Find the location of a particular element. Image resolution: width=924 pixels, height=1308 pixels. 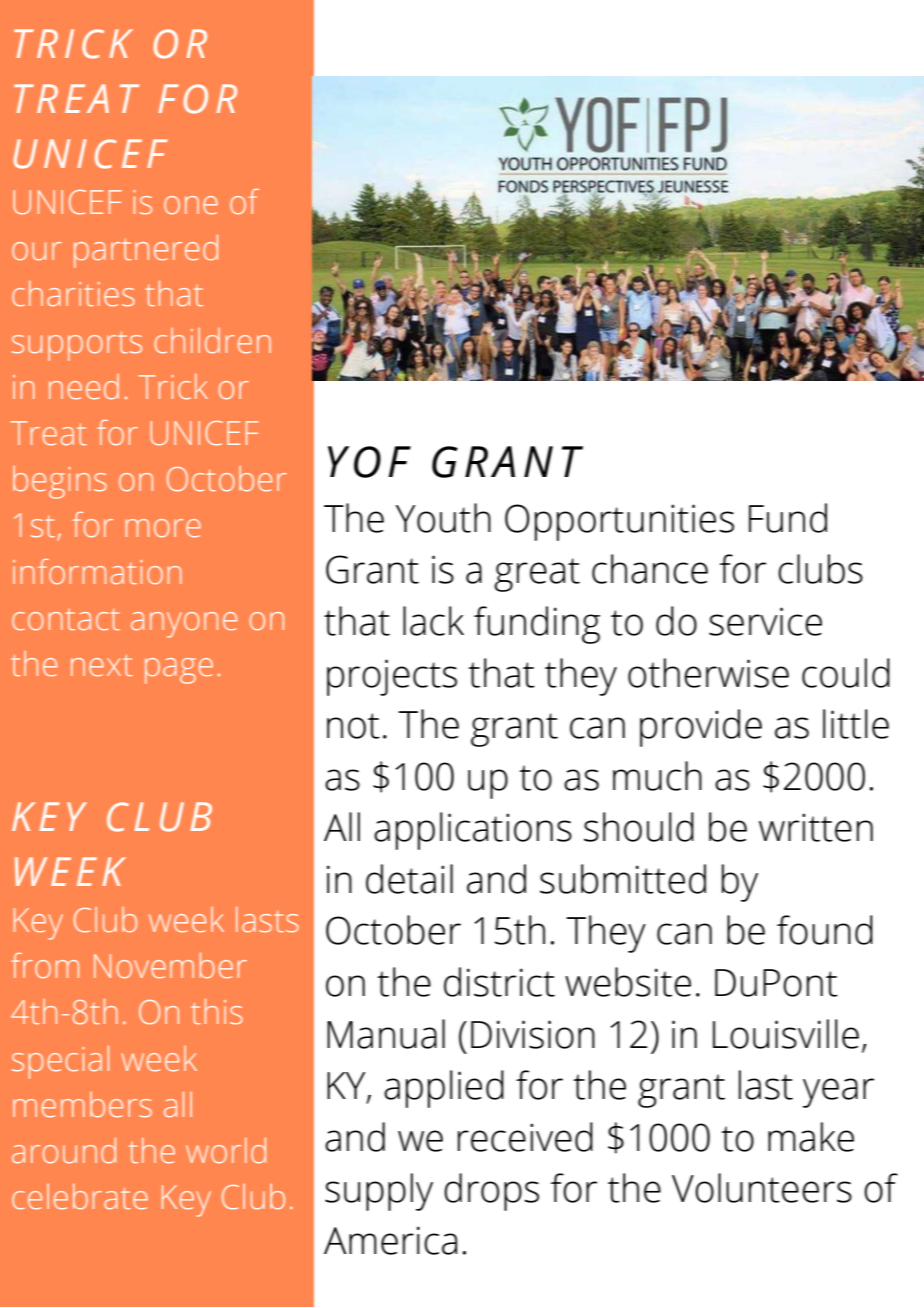

children is located at coordinates (213, 341).
